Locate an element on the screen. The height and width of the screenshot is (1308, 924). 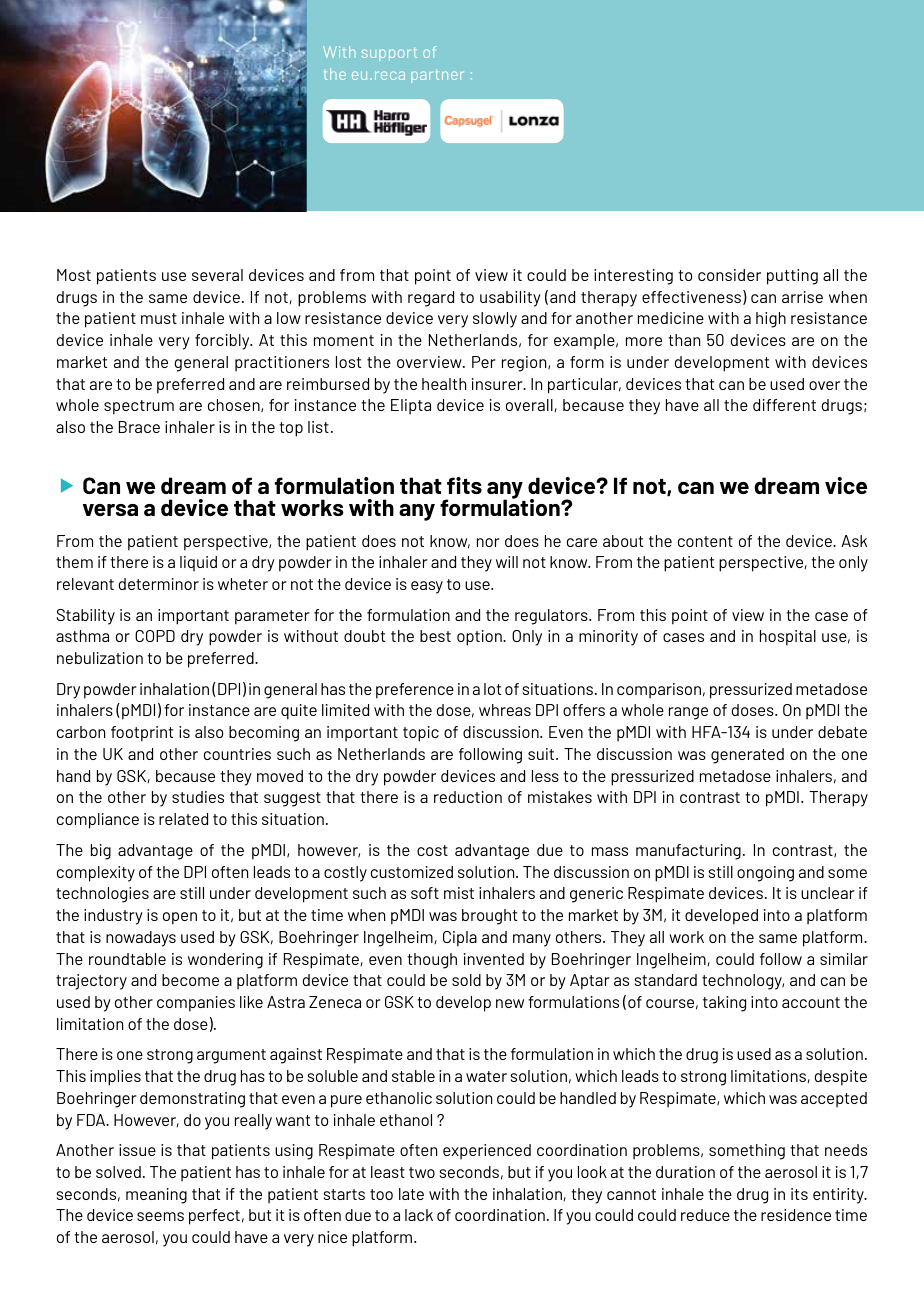
reduction is located at coordinates (468, 797).
